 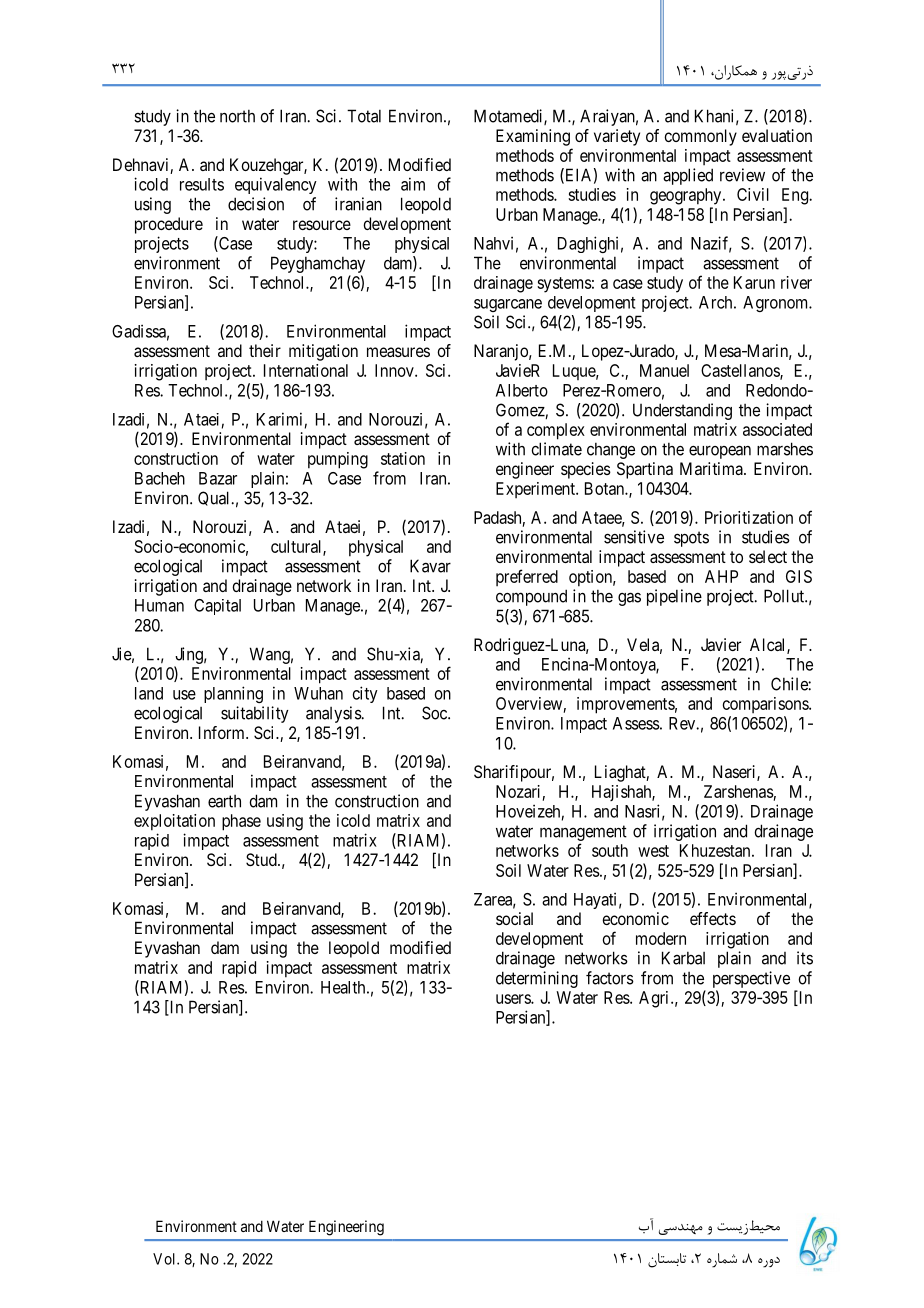 What do you see at coordinates (237, 116) in the image?
I see `north` at bounding box center [237, 116].
